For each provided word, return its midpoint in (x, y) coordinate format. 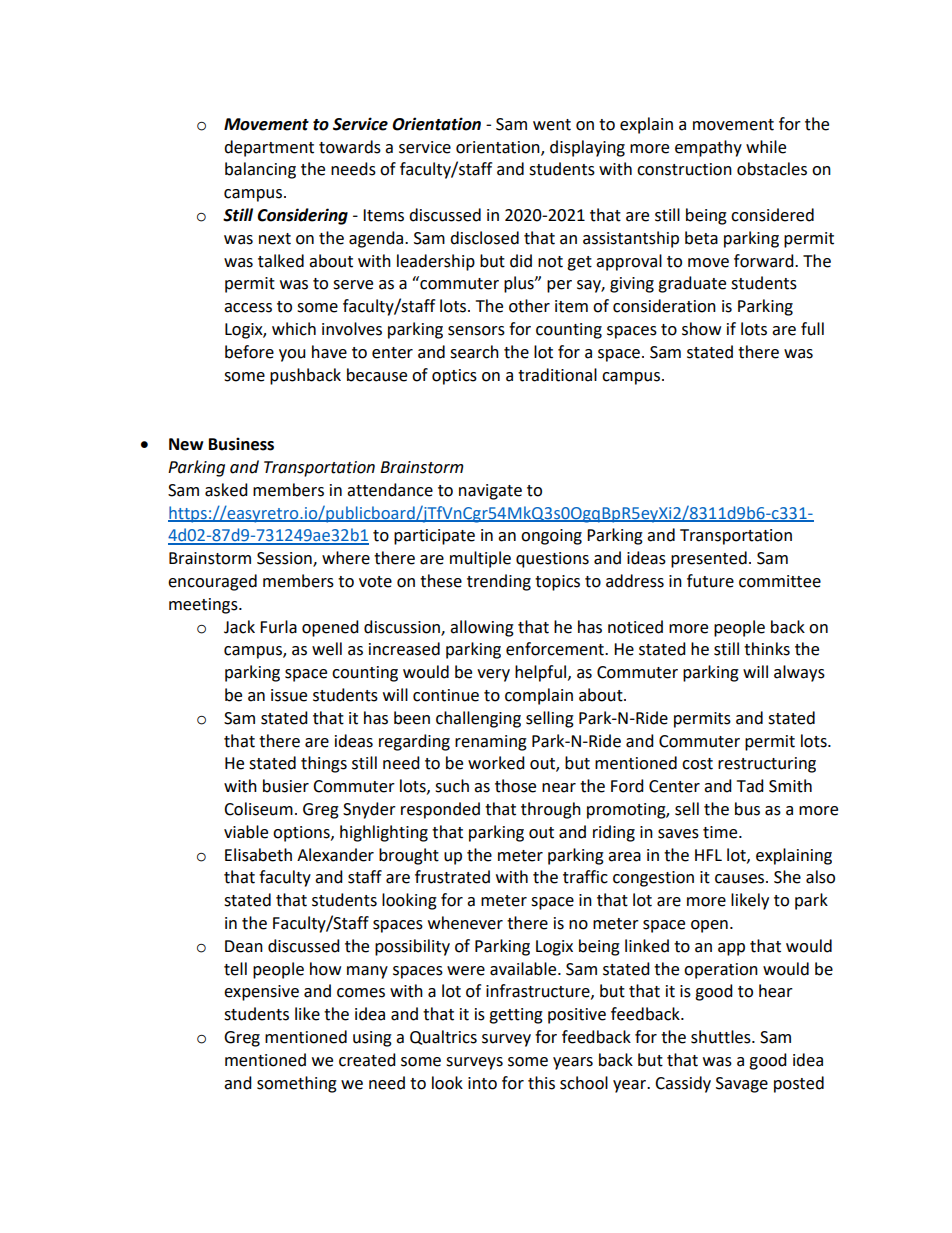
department (269, 148)
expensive (261, 993)
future (710, 581)
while (766, 147)
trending (499, 582)
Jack (239, 627)
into (482, 1083)
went (552, 125)
